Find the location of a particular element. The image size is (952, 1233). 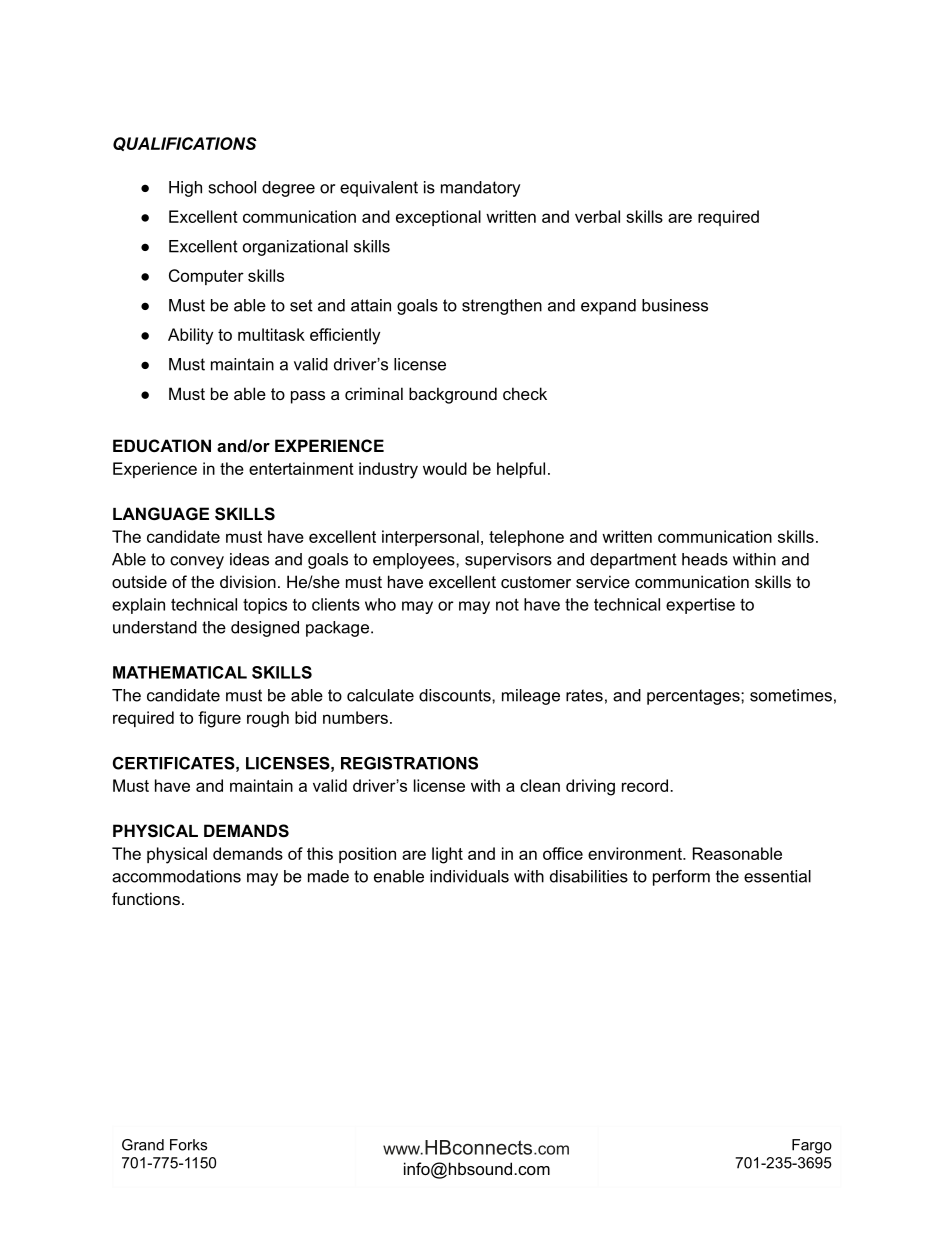

school is located at coordinates (232, 187).
